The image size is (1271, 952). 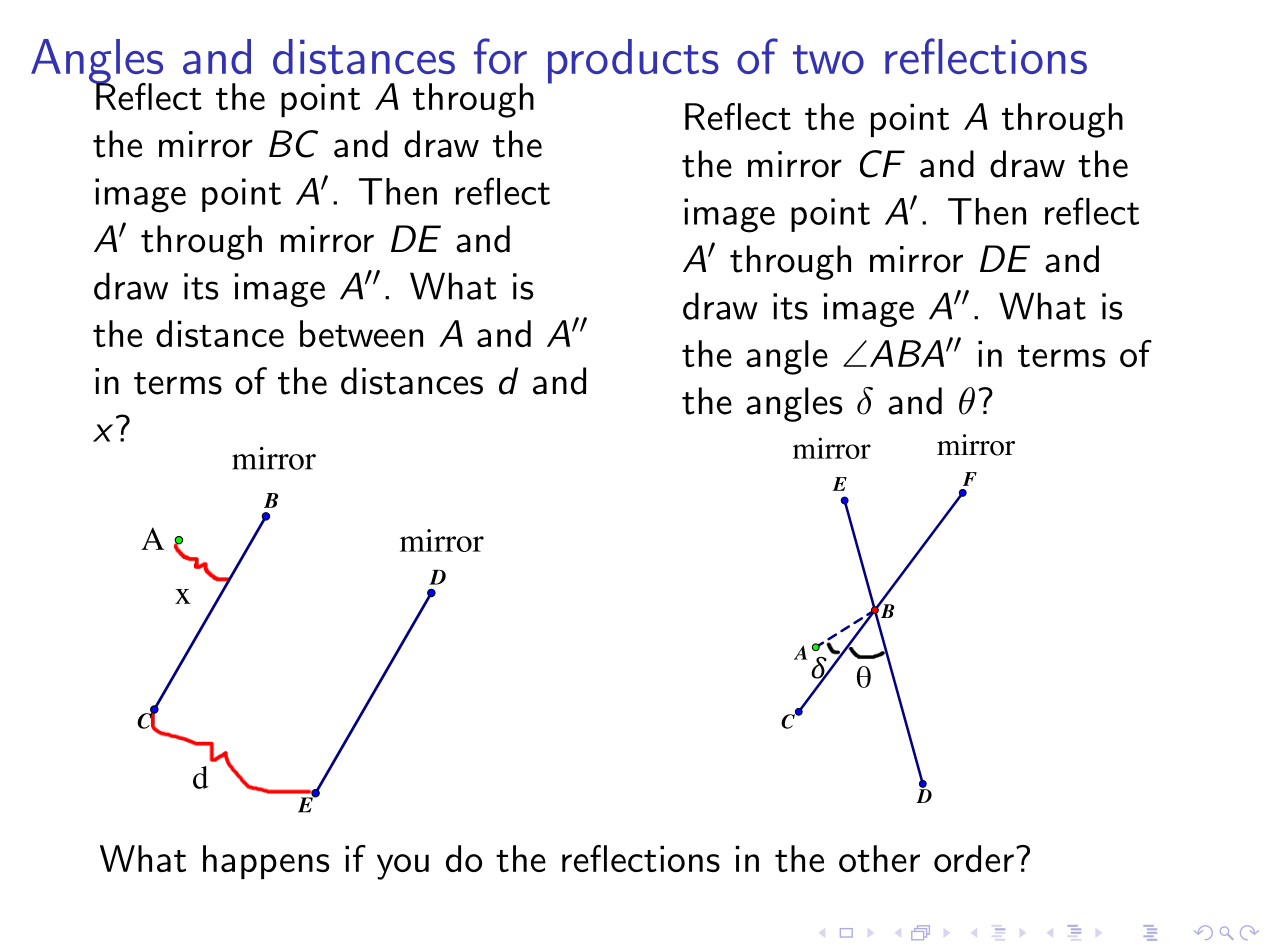 What do you see at coordinates (500, 56) in the screenshot?
I see `for` at bounding box center [500, 56].
